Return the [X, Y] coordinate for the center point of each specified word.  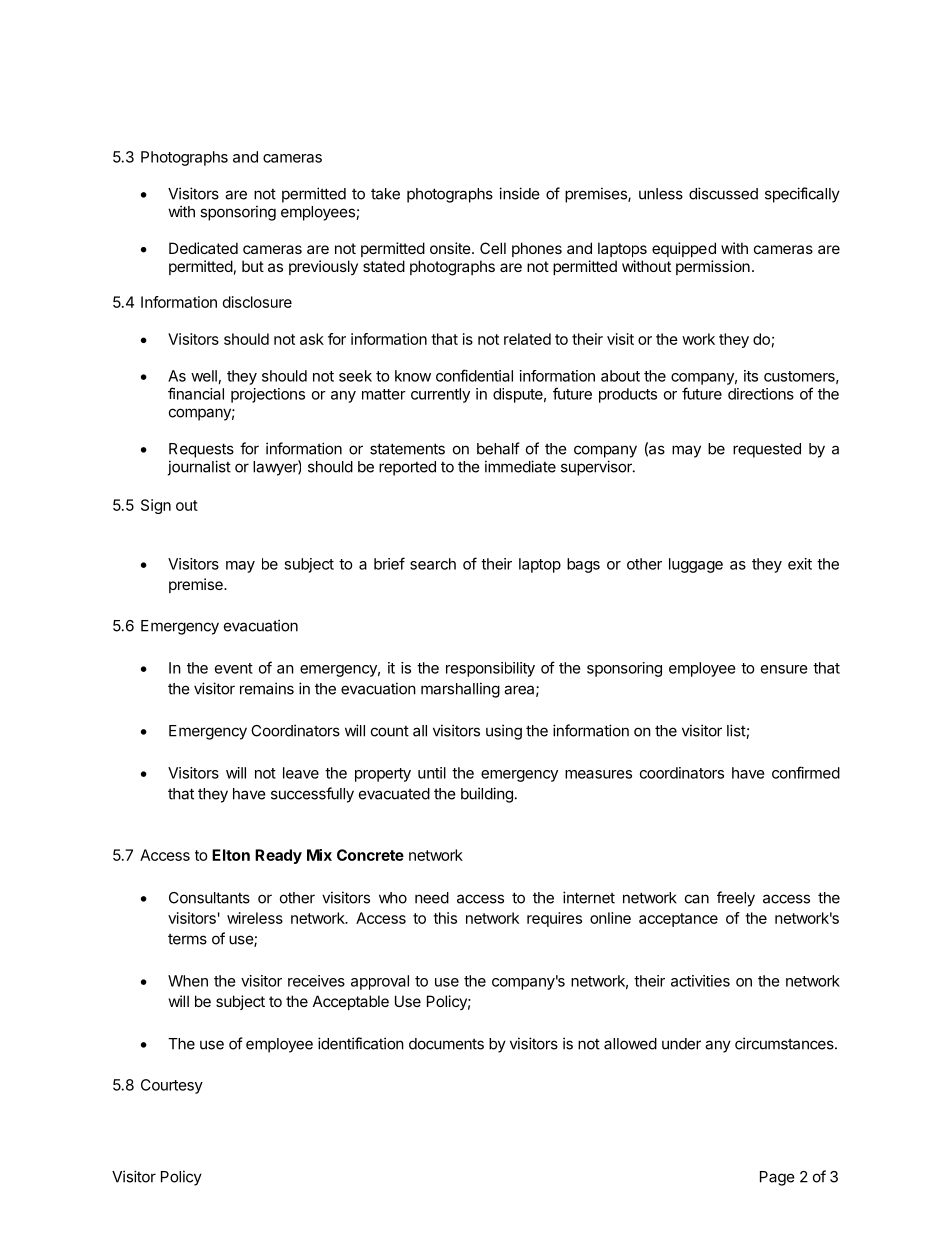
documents [446, 1044]
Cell [493, 248]
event [234, 668]
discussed [723, 193]
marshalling [460, 690]
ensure [784, 669]
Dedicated [203, 248]
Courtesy [172, 1086]
